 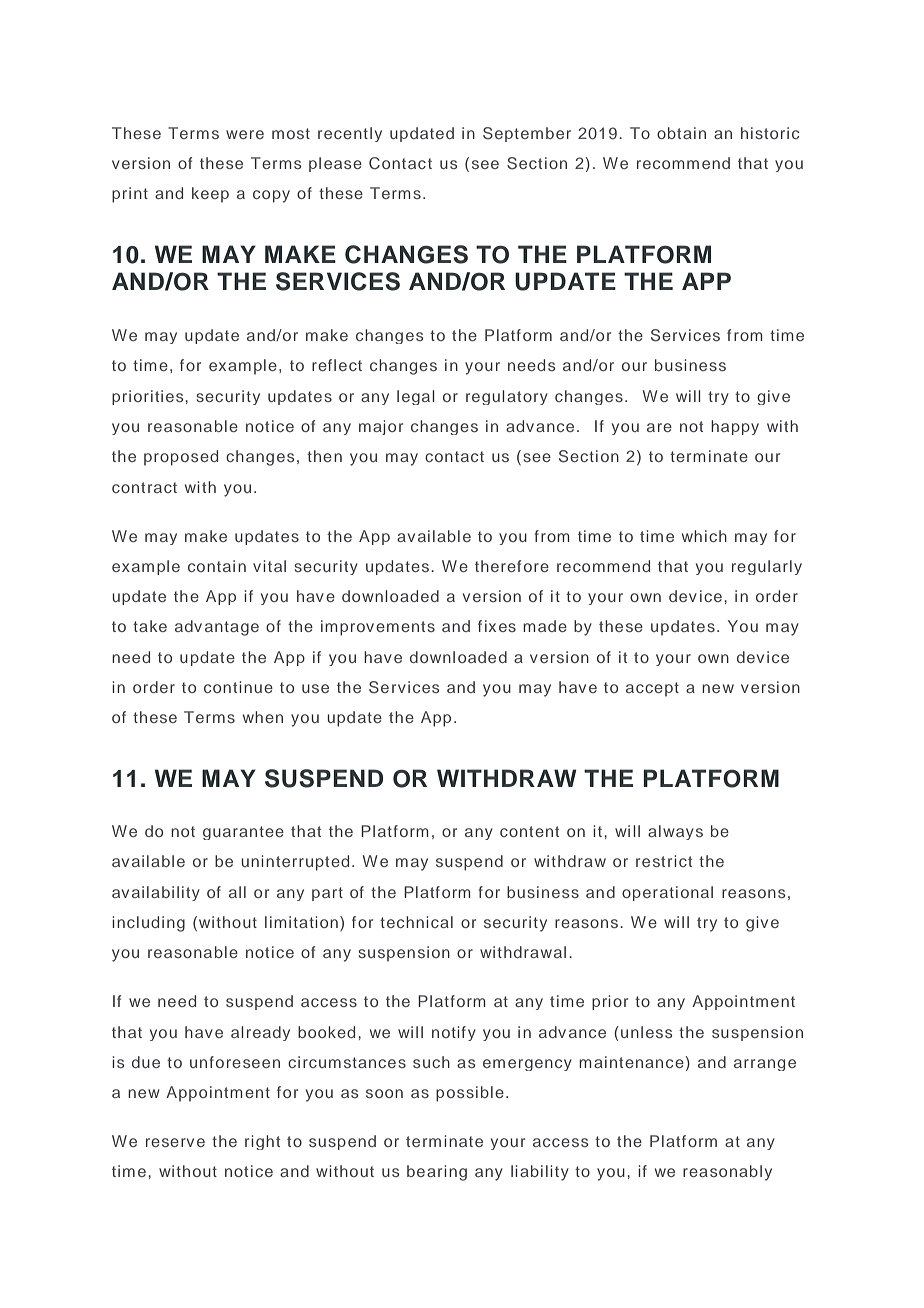 What do you see at coordinates (652, 689) in the page?
I see `accept` at bounding box center [652, 689].
